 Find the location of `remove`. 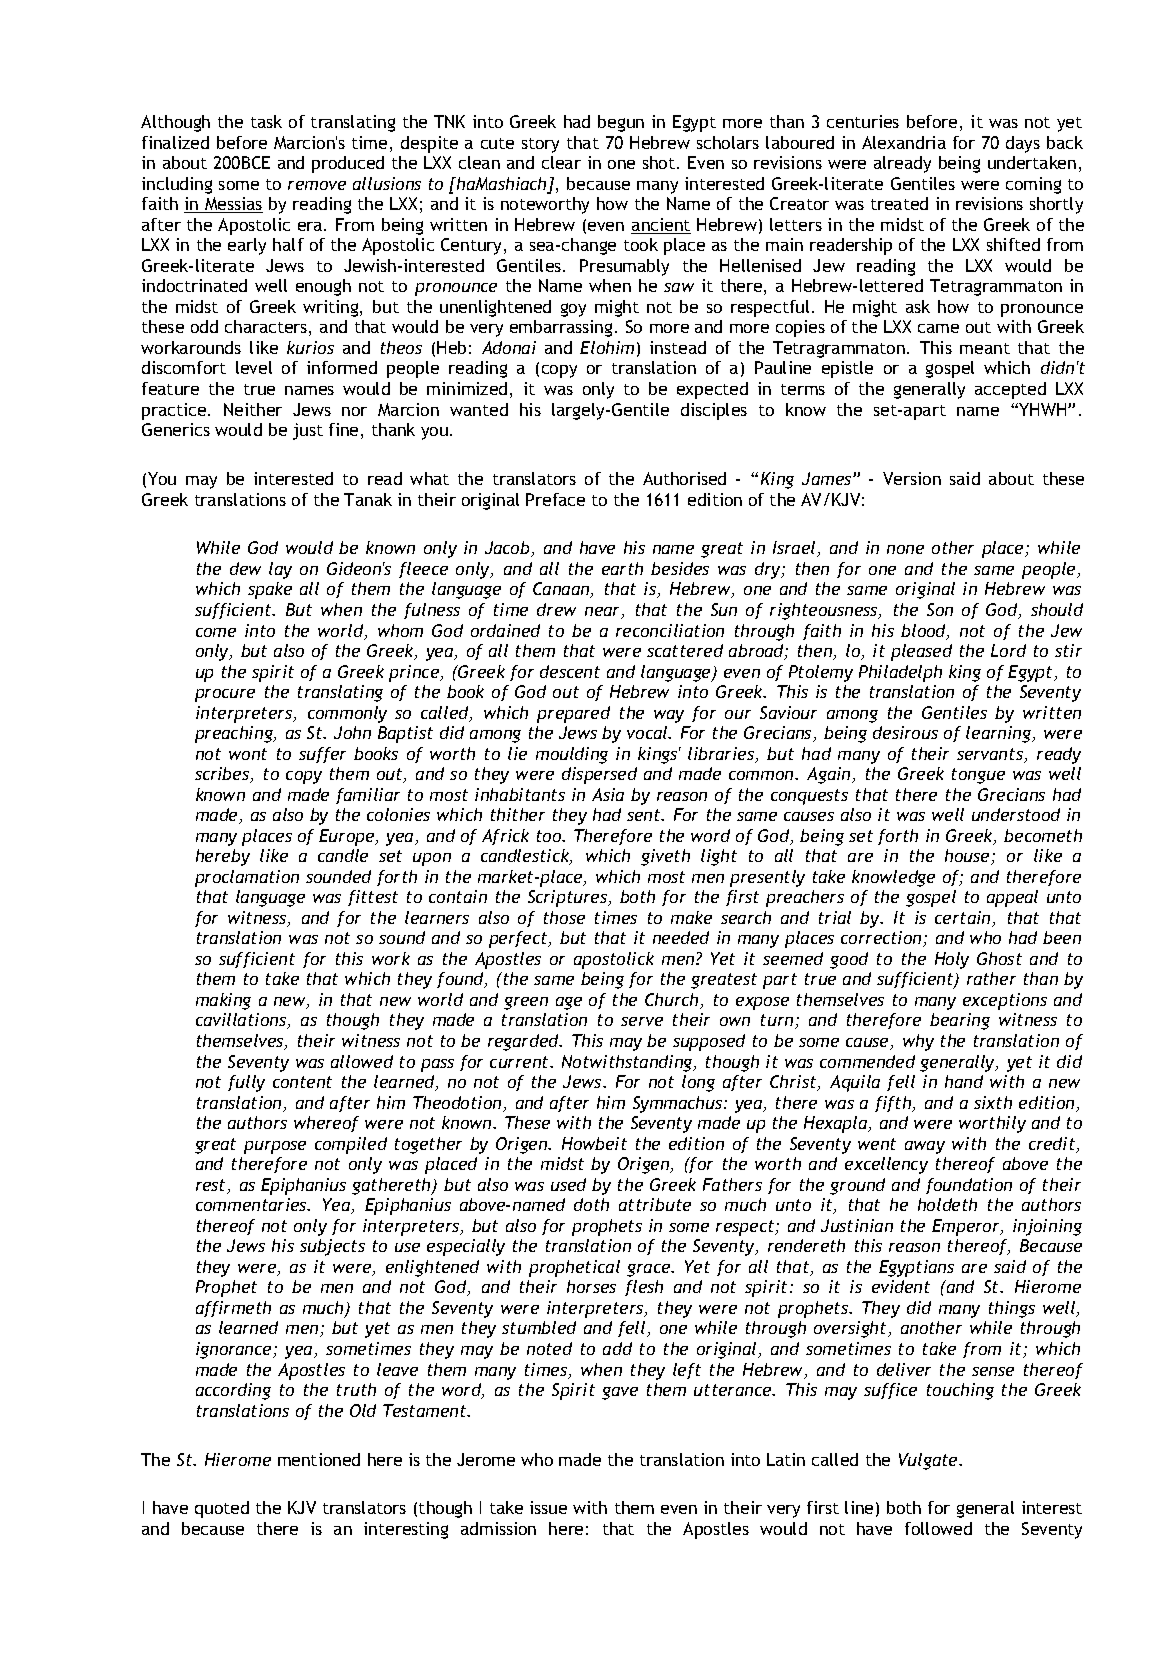

remove is located at coordinates (317, 185).
